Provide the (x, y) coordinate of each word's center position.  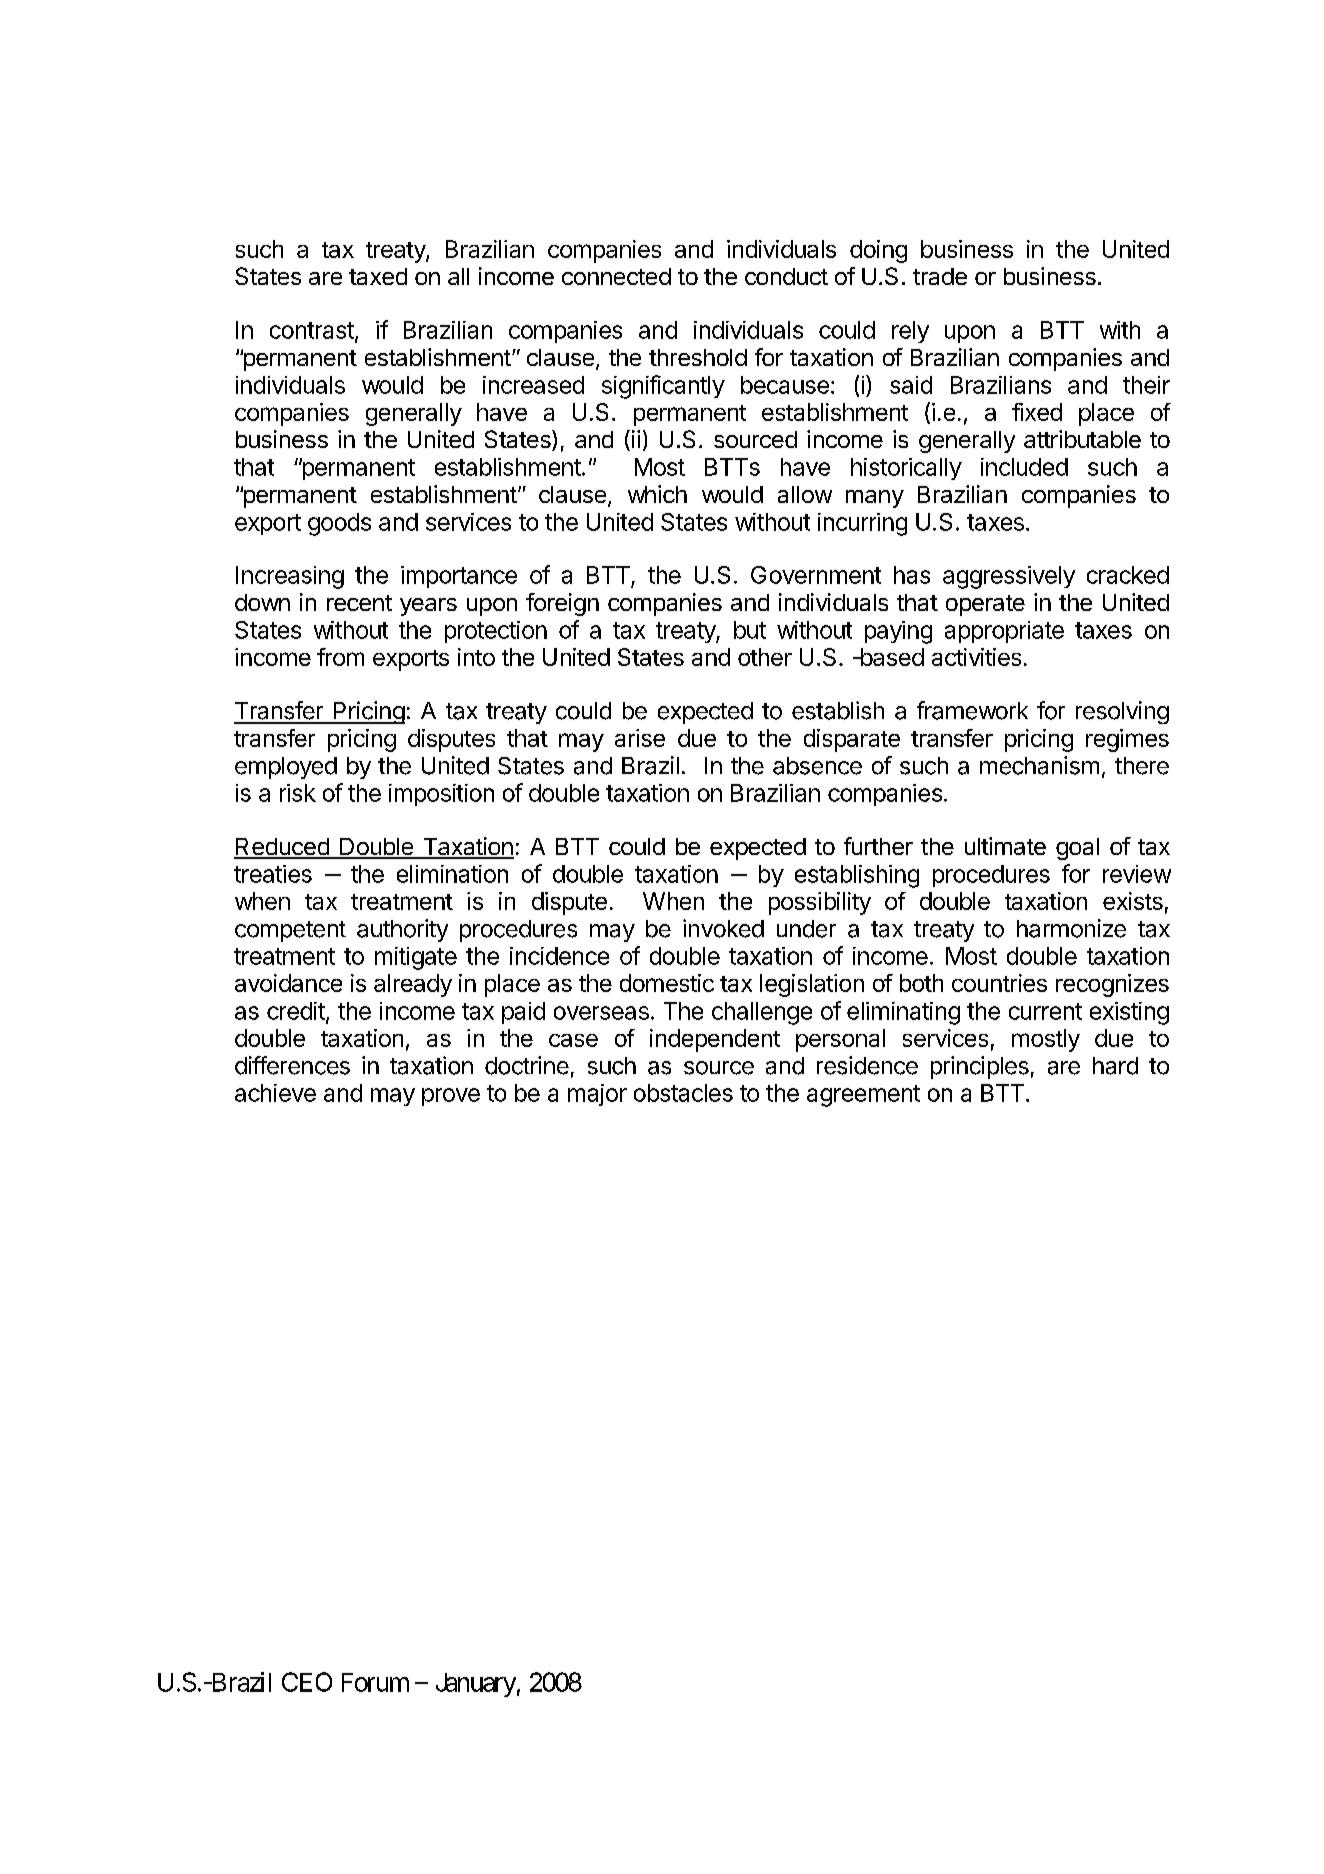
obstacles (683, 1093)
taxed (378, 276)
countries (999, 983)
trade (940, 276)
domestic (667, 983)
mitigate (416, 958)
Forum (375, 1682)
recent (359, 603)
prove (451, 1097)
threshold (698, 357)
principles (980, 1067)
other (765, 657)
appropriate (1004, 632)
